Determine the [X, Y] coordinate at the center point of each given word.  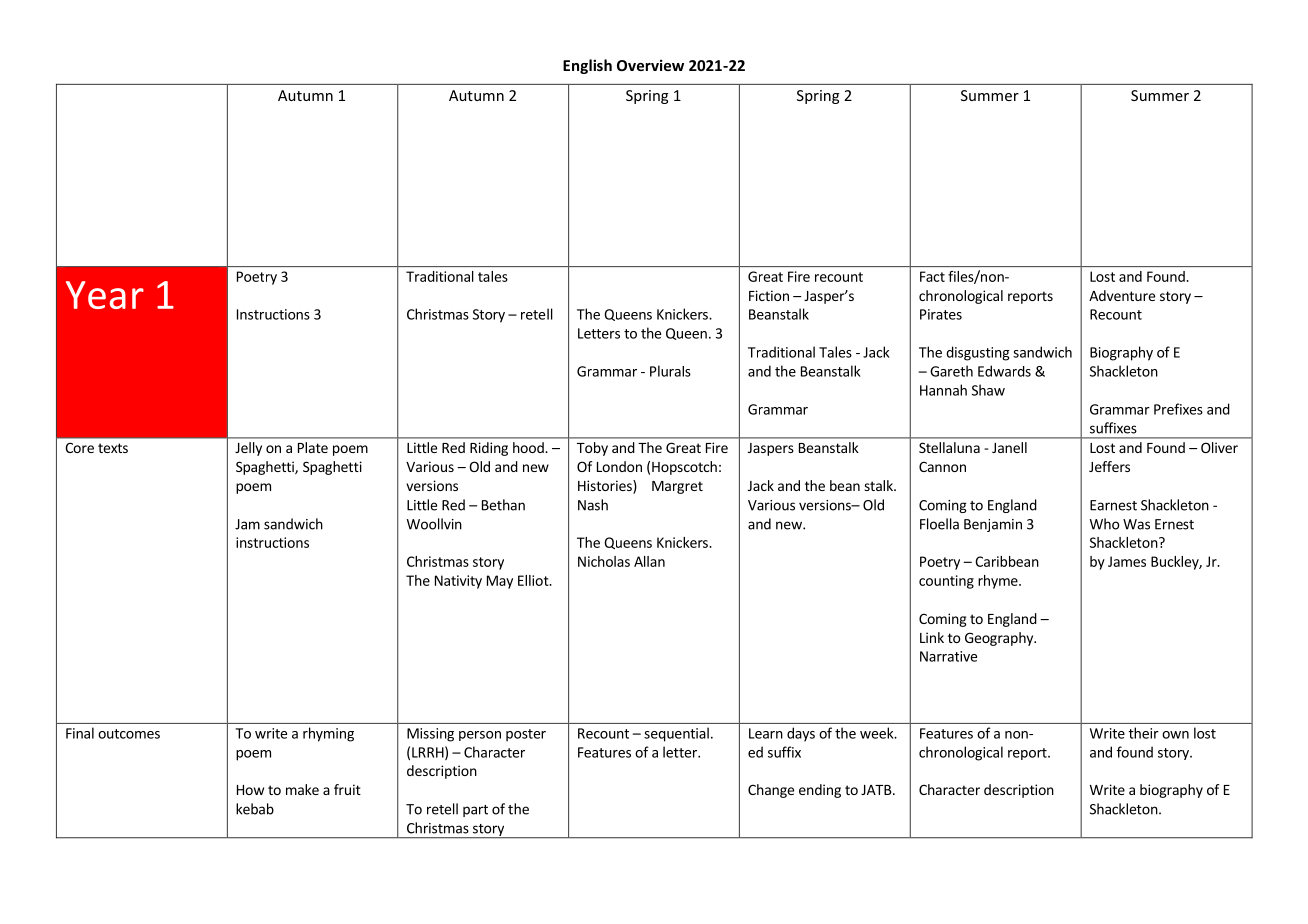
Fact [932, 276]
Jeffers [1109, 466]
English [587, 66]
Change [771, 791]
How [250, 790]
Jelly [248, 449]
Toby [592, 449]
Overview [650, 65]
